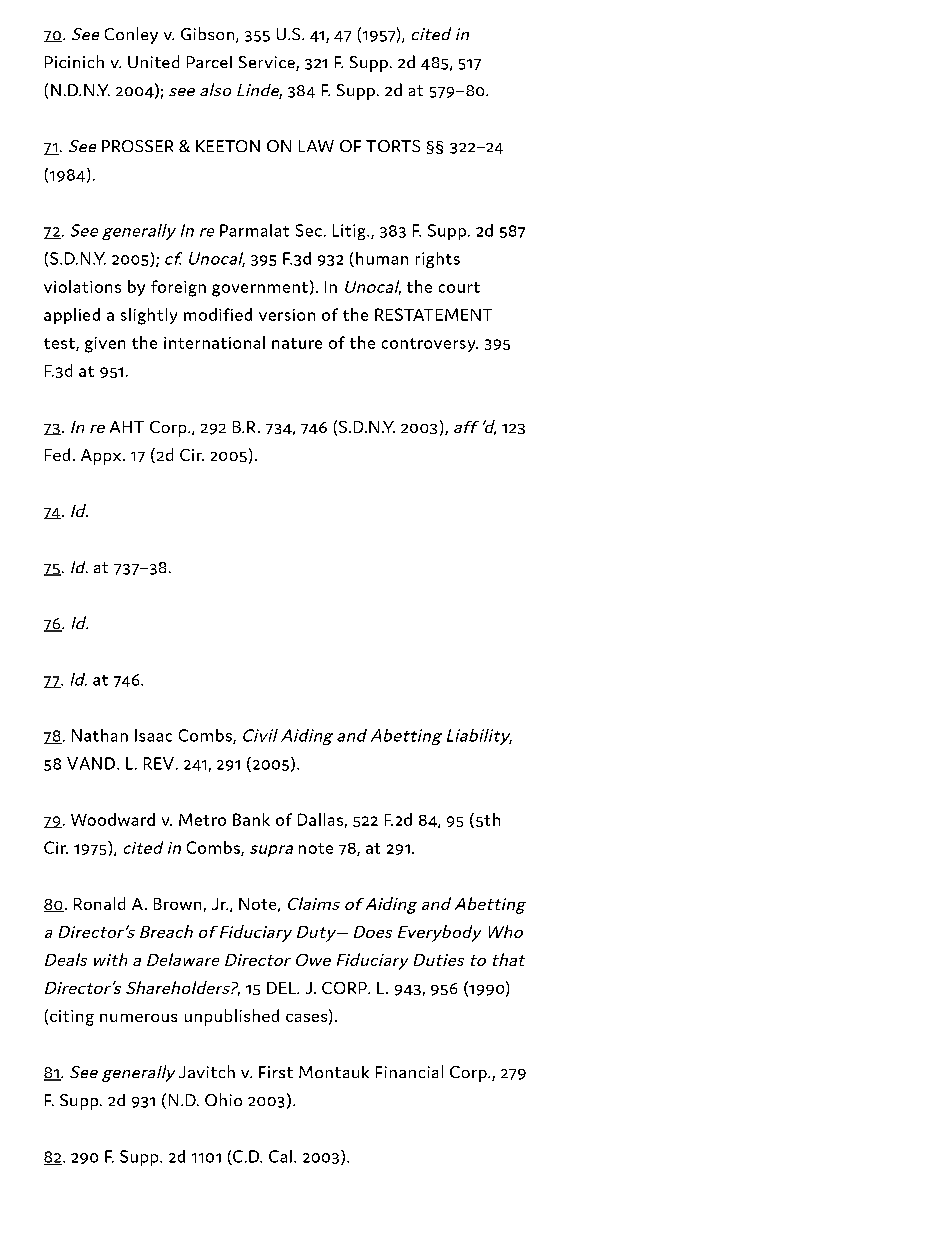 This page has width=952, height=1233. Describe the element at coordinates (268, 63) in the page. I see `Service` at that location.
